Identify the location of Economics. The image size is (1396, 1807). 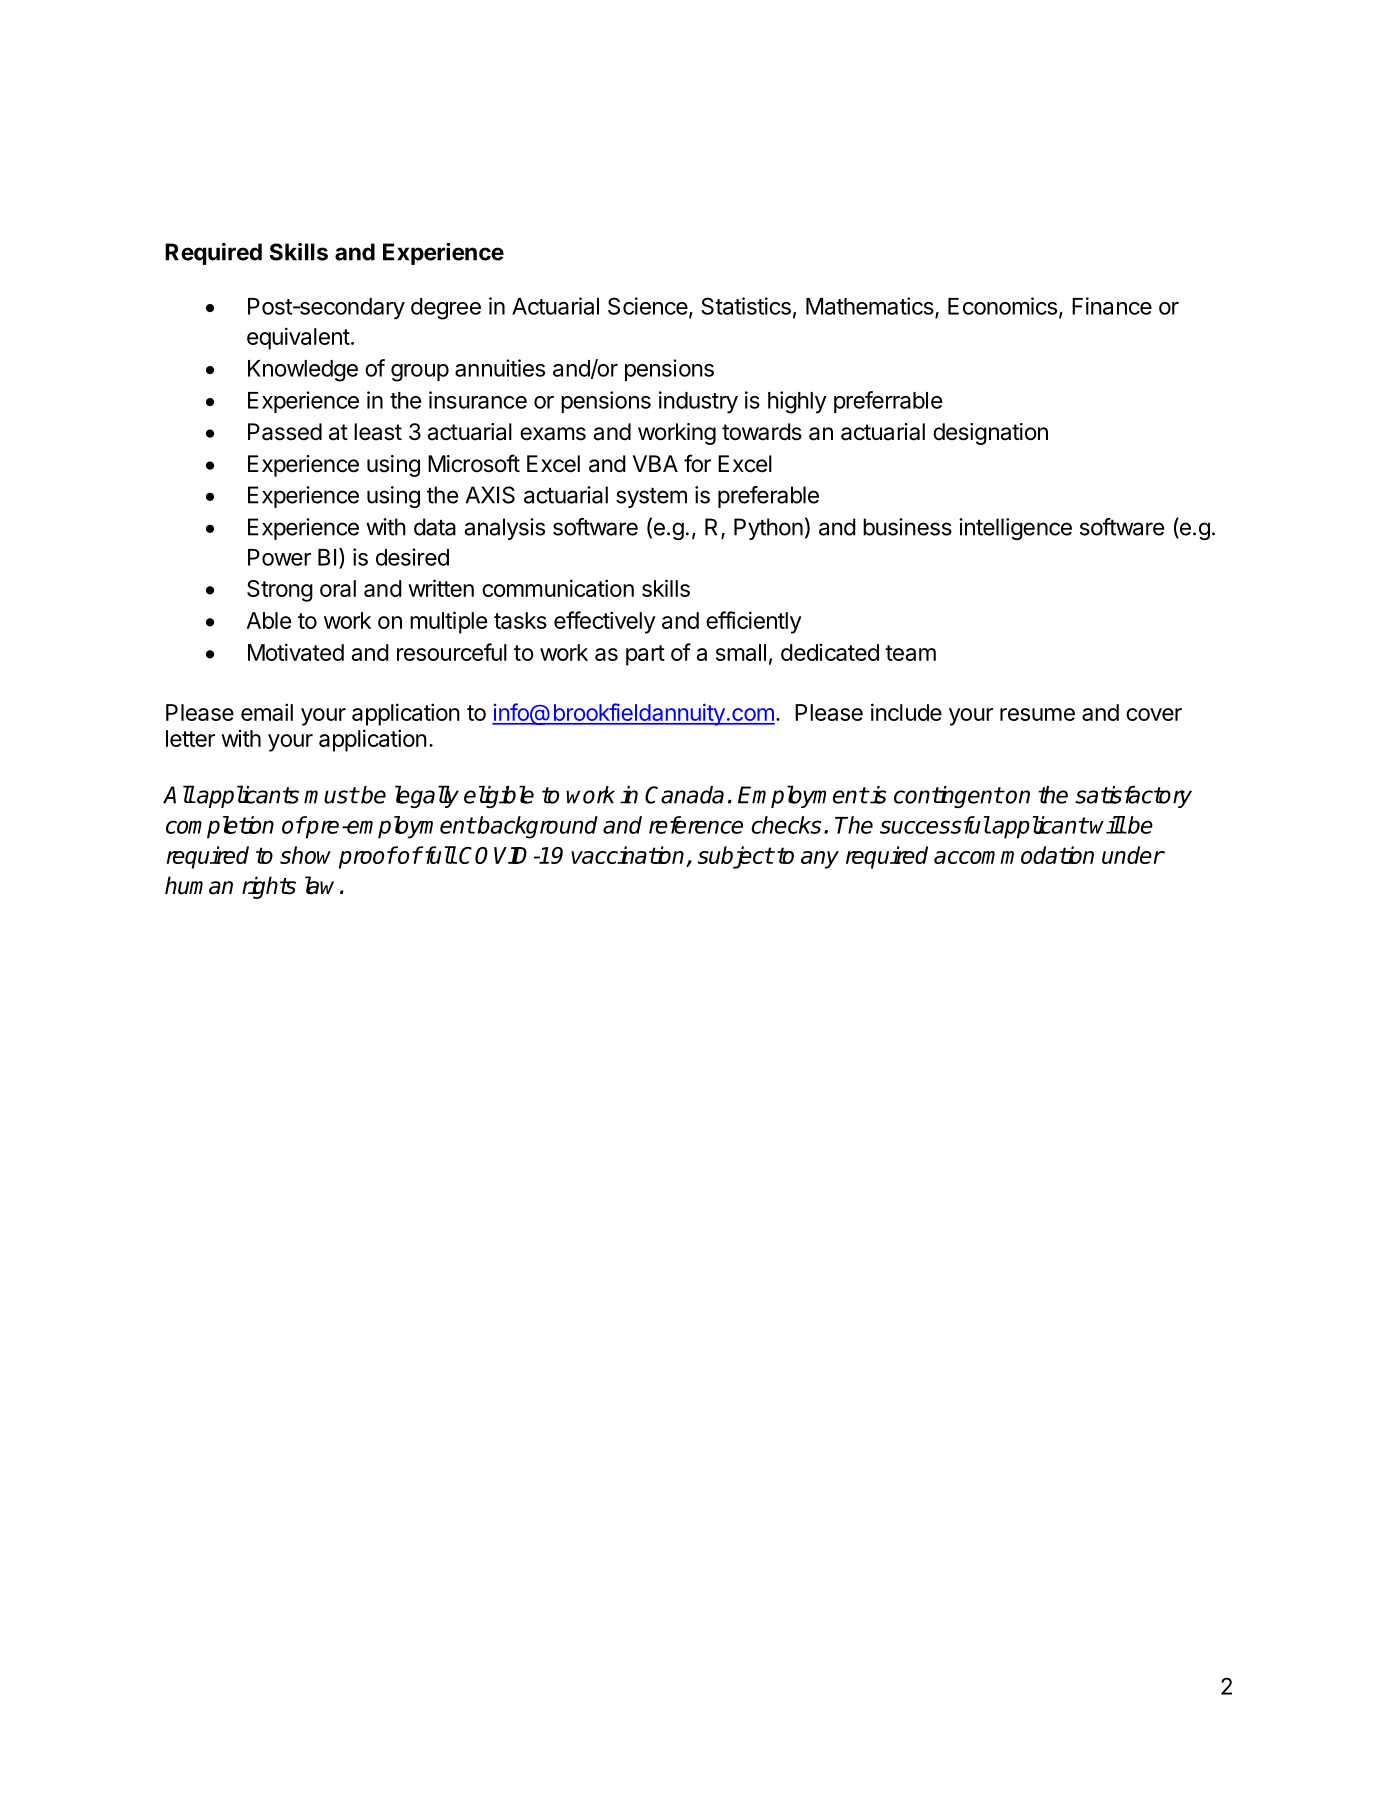
(1002, 306).
